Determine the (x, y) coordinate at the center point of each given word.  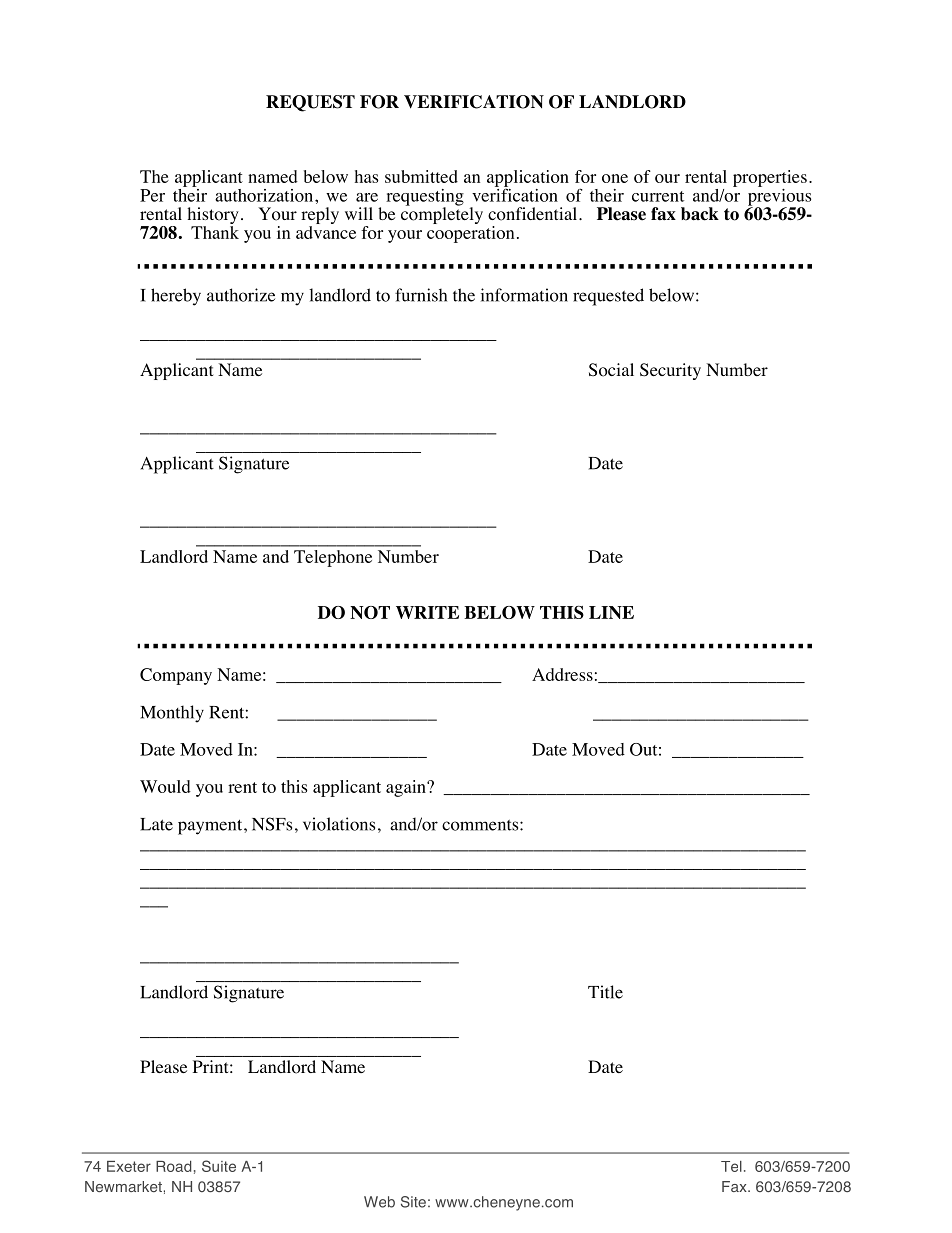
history (213, 217)
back (700, 214)
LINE (611, 612)
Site (413, 1202)
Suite (219, 1166)
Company (176, 676)
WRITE (427, 612)
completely (442, 214)
